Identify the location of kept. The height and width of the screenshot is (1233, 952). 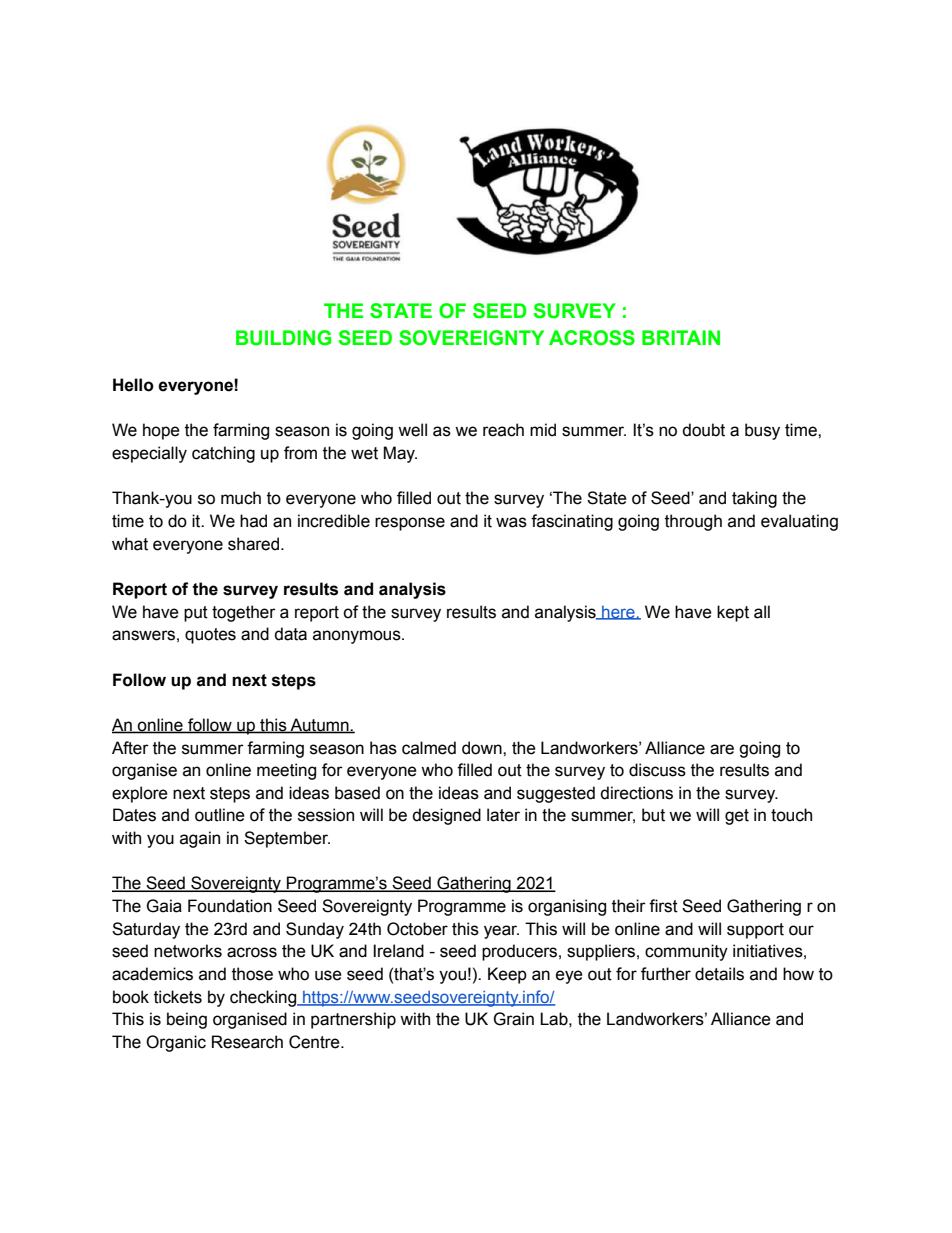
(733, 613).
